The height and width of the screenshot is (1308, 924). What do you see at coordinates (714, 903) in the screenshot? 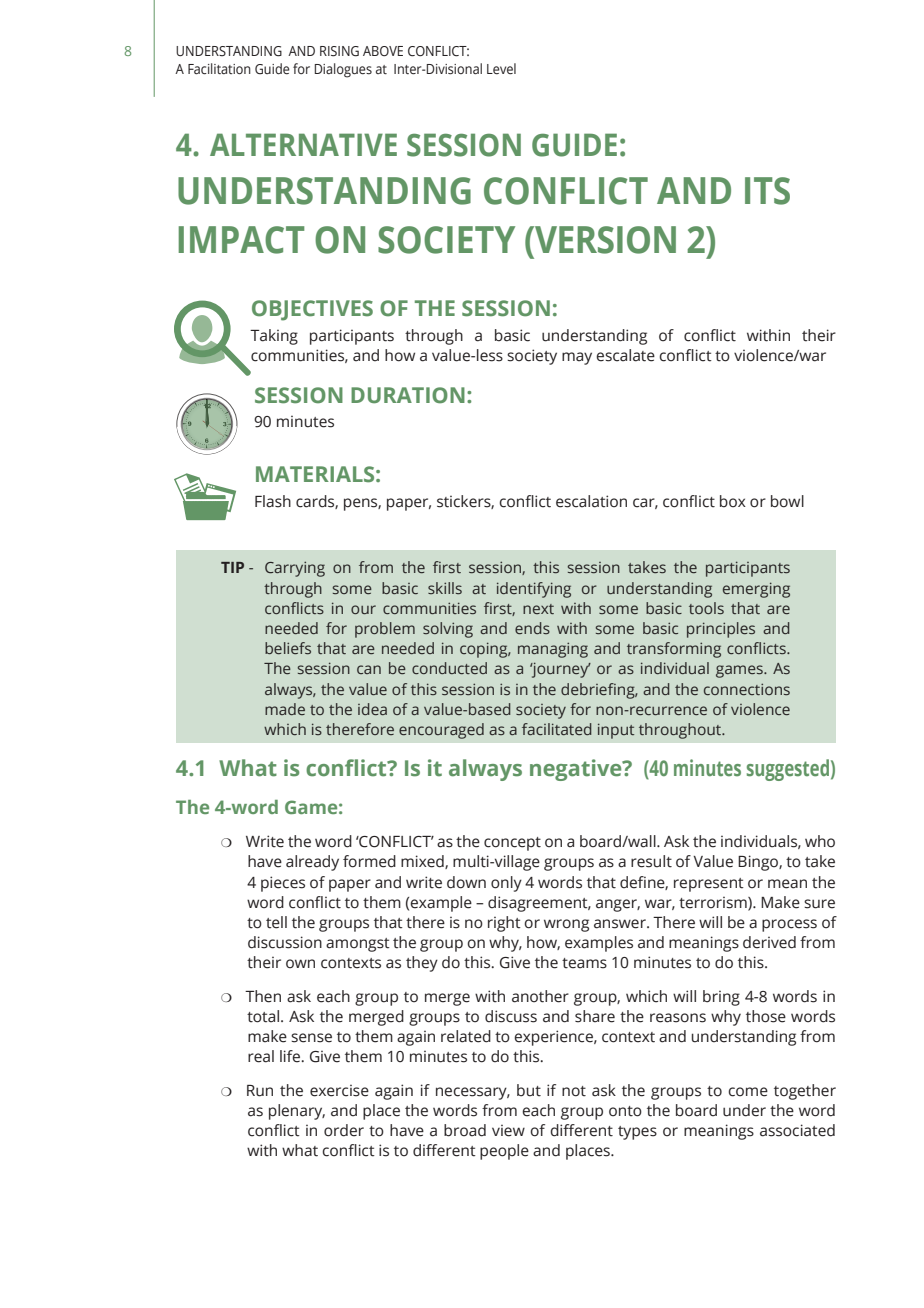
I see `terrorism` at bounding box center [714, 903].
